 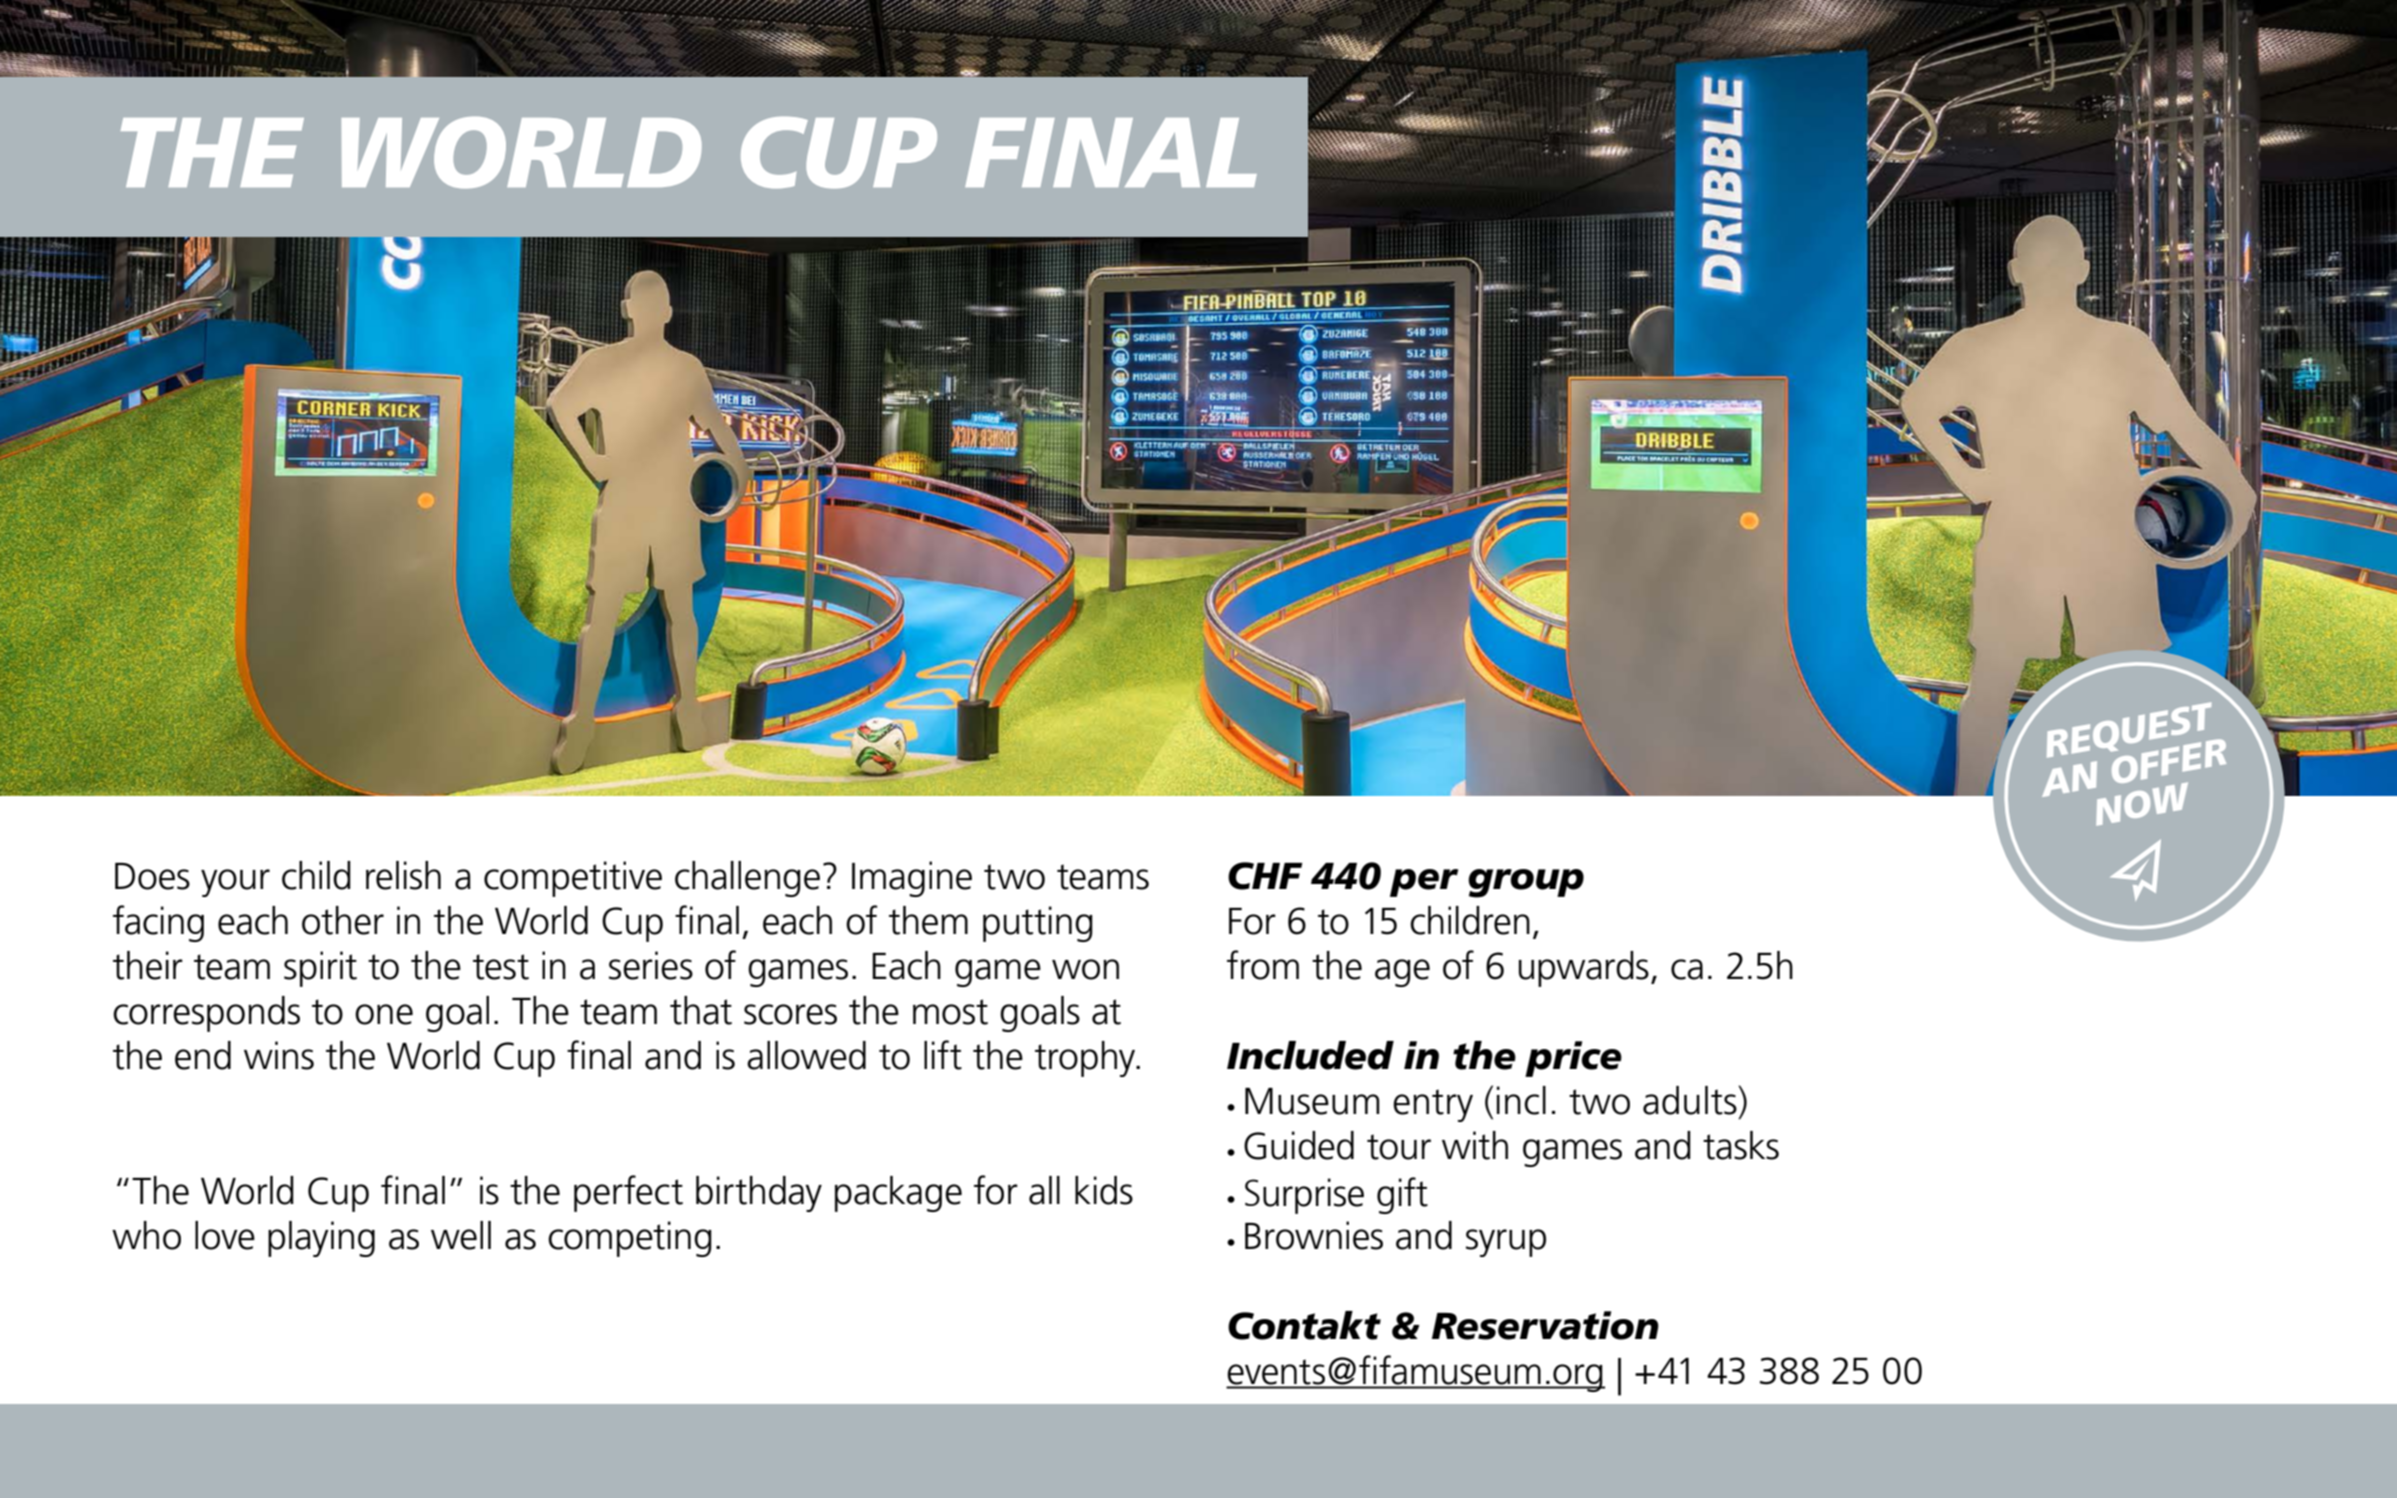 What do you see at coordinates (321, 1239) in the page?
I see `playing` at bounding box center [321, 1239].
